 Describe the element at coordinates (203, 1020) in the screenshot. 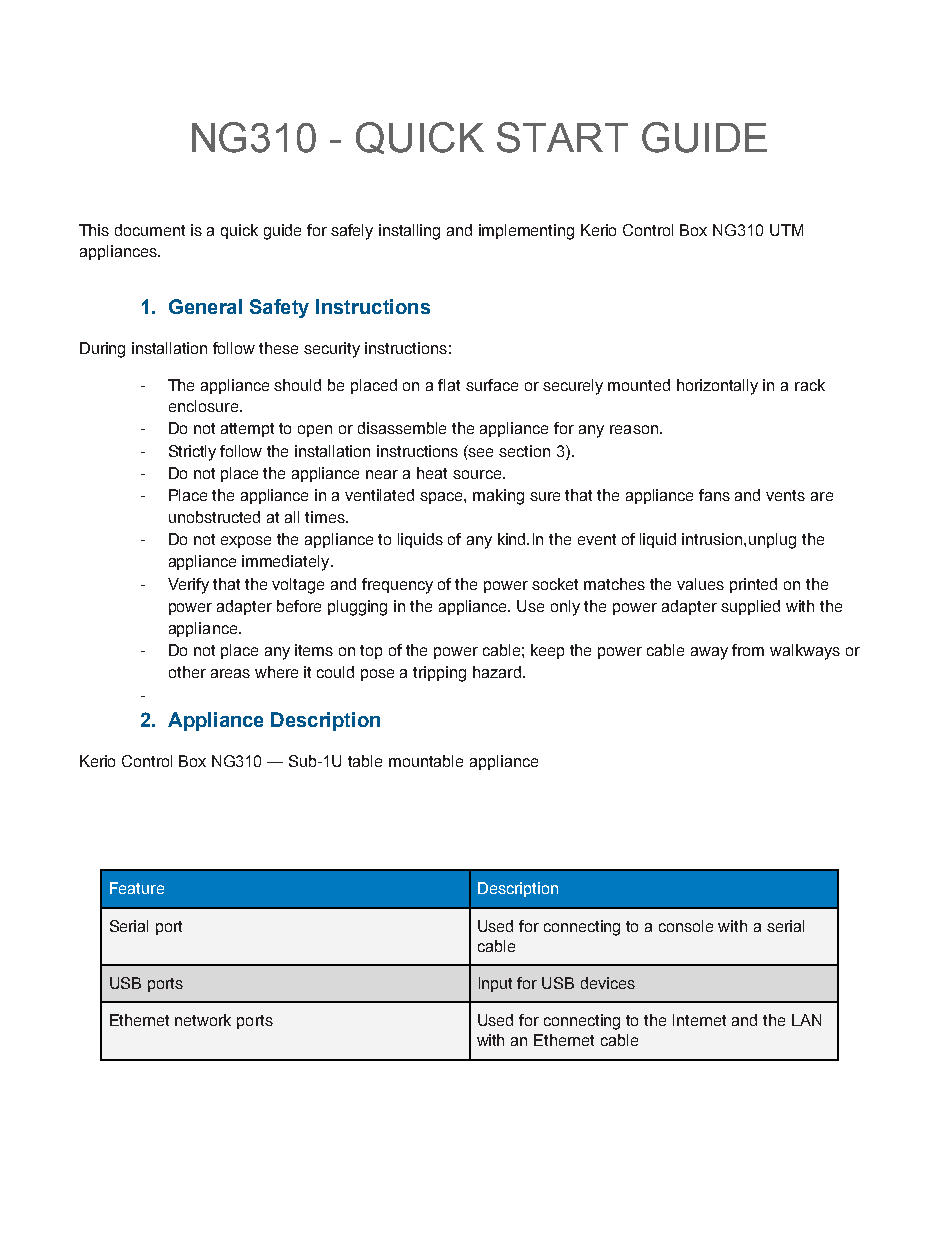

I see `network` at that location.
